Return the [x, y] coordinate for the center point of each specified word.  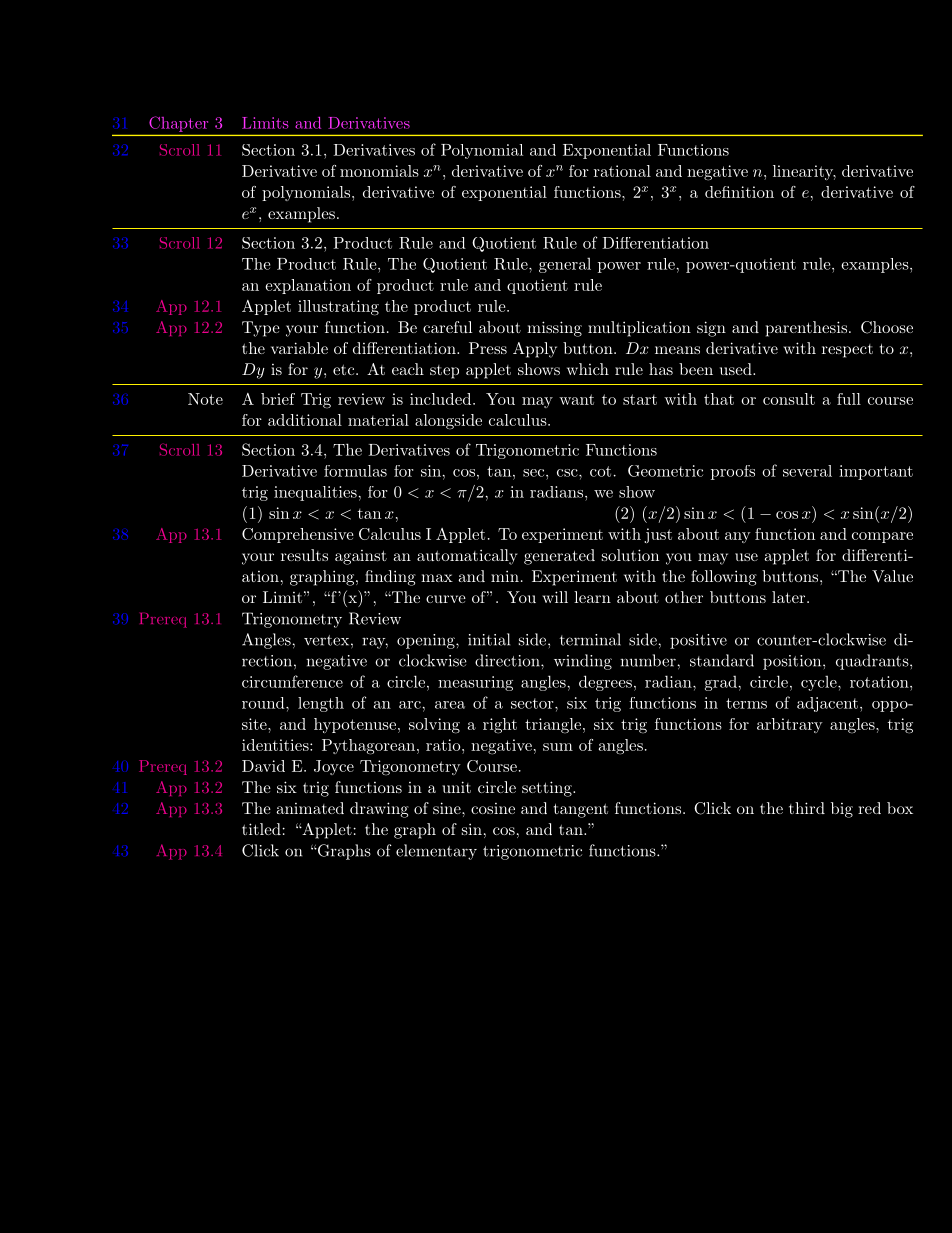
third [807, 808]
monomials [379, 171]
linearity [804, 172]
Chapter [178, 124]
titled [261, 829]
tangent [581, 810]
